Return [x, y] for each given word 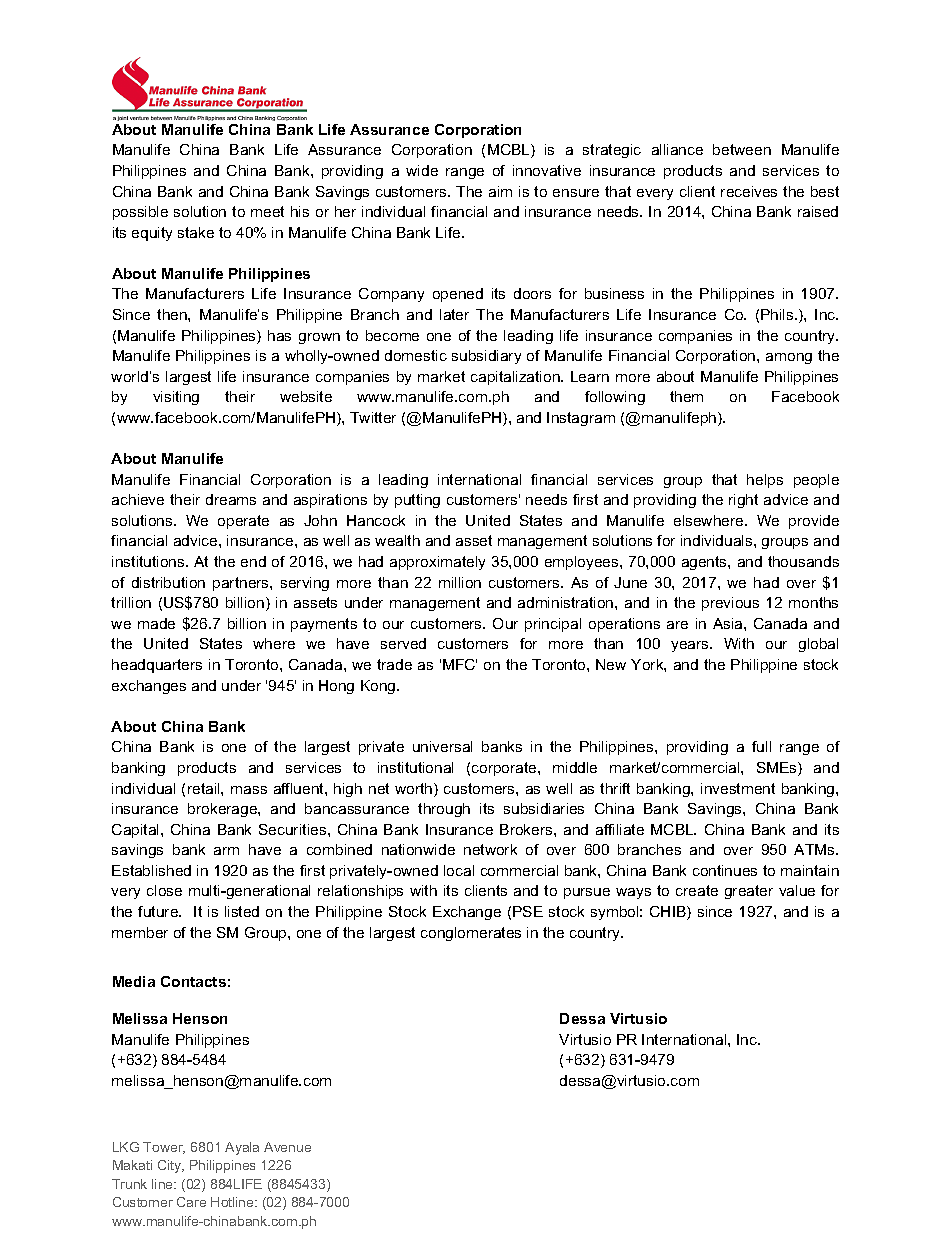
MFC [460, 664]
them [686, 396]
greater [749, 892]
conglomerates [471, 934]
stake [196, 232]
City [171, 1166]
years [691, 646]
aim [500, 191]
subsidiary [486, 357]
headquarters [157, 666]
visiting [176, 398]
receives [749, 191]
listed [242, 911]
